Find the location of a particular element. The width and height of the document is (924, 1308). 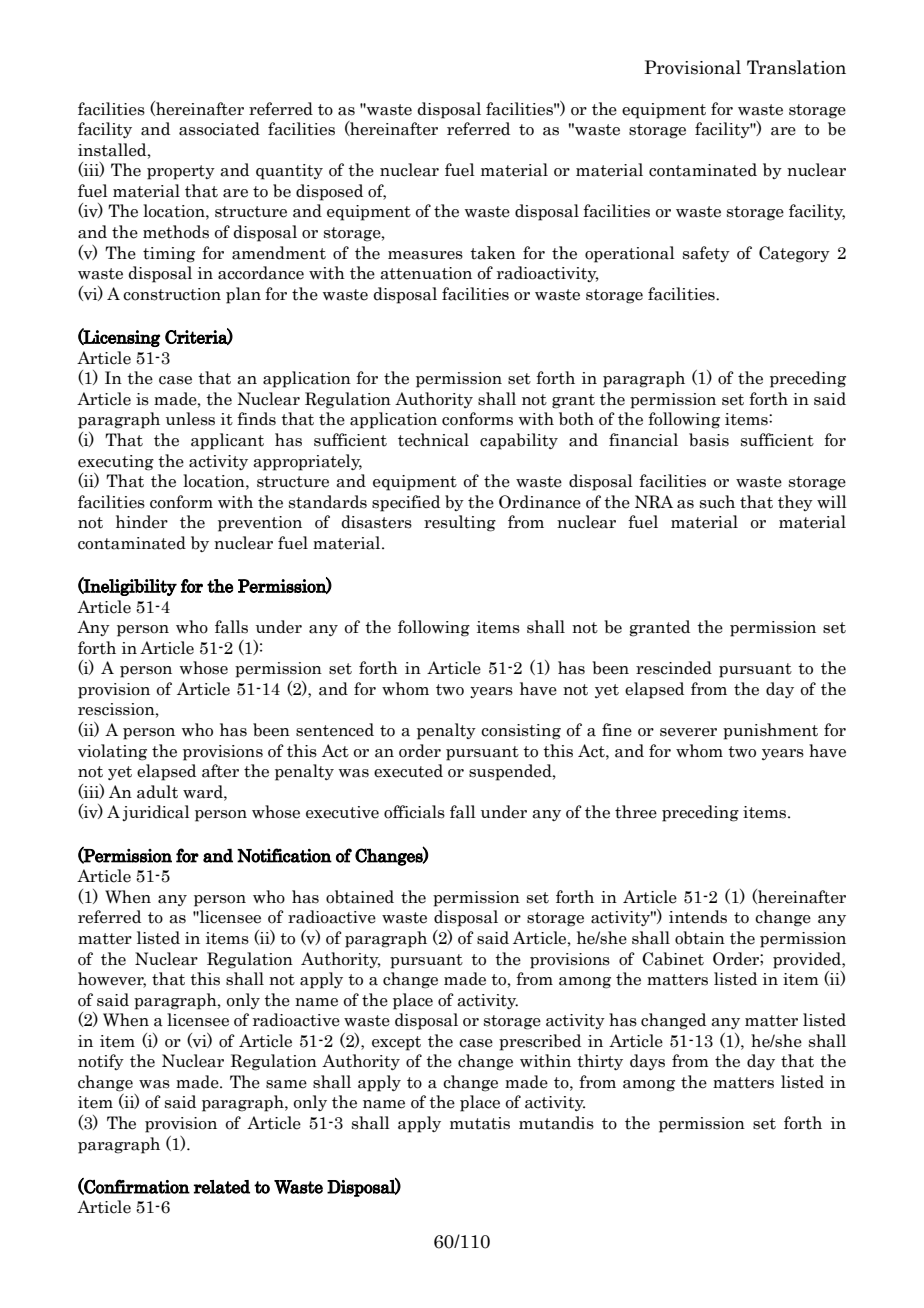

related is located at coordinates (221, 1187).
